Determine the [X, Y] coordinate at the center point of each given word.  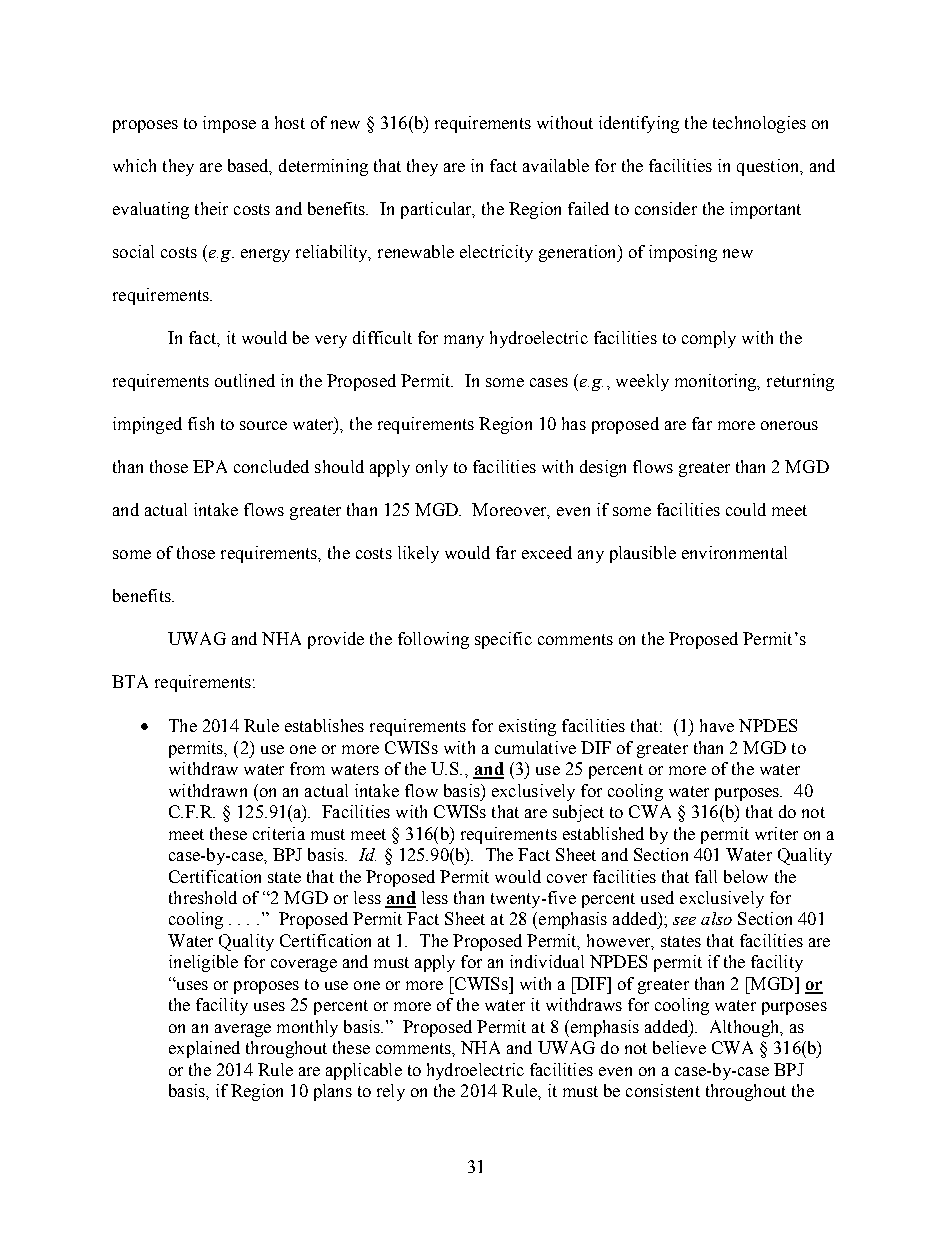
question [769, 167]
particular [438, 210]
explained [204, 1049]
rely [391, 1092]
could [746, 509]
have [717, 725]
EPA [210, 466]
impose [229, 124]
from [307, 768]
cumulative [535, 747]
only [432, 468]
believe [679, 1047]
